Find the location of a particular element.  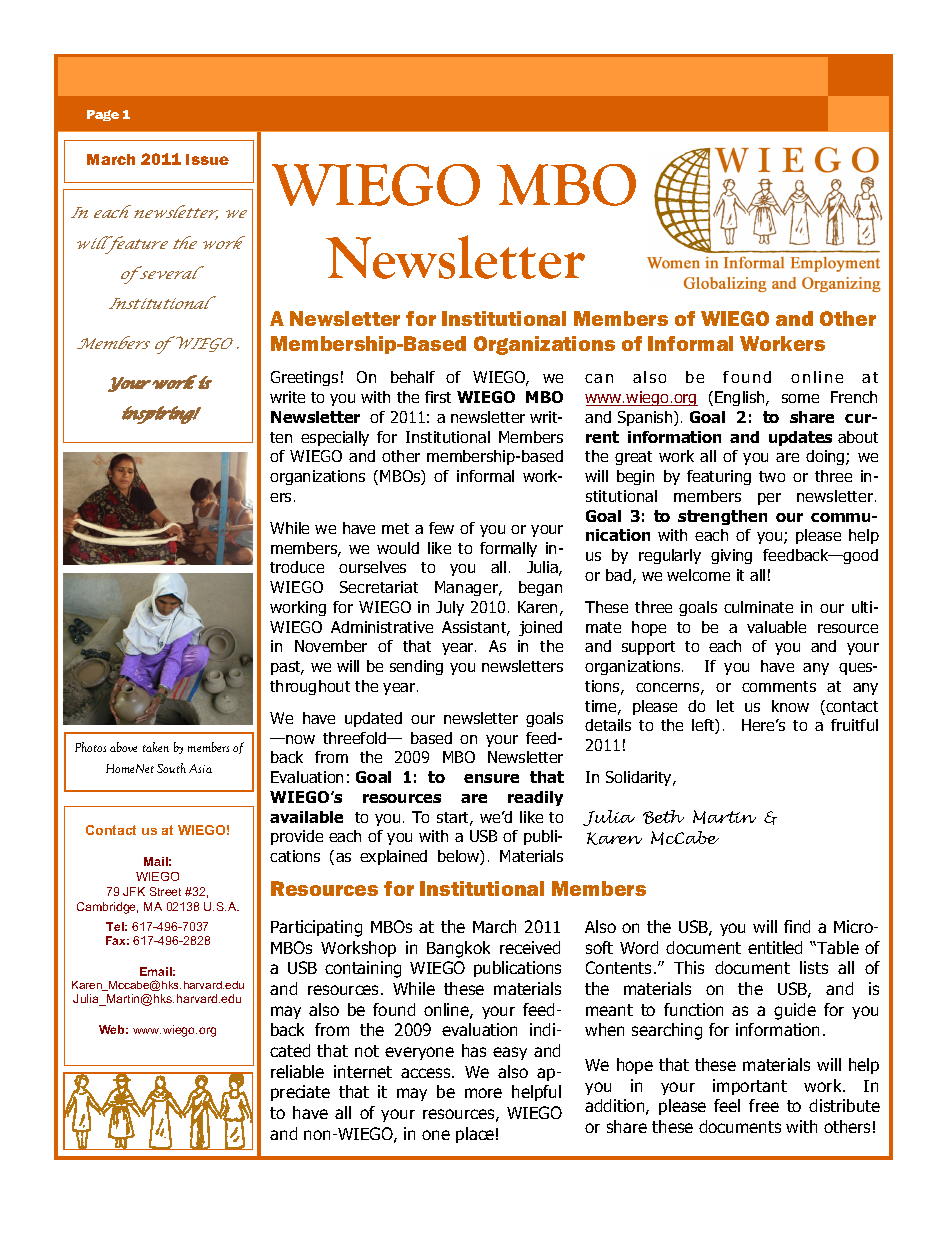

Issue is located at coordinates (207, 159).
